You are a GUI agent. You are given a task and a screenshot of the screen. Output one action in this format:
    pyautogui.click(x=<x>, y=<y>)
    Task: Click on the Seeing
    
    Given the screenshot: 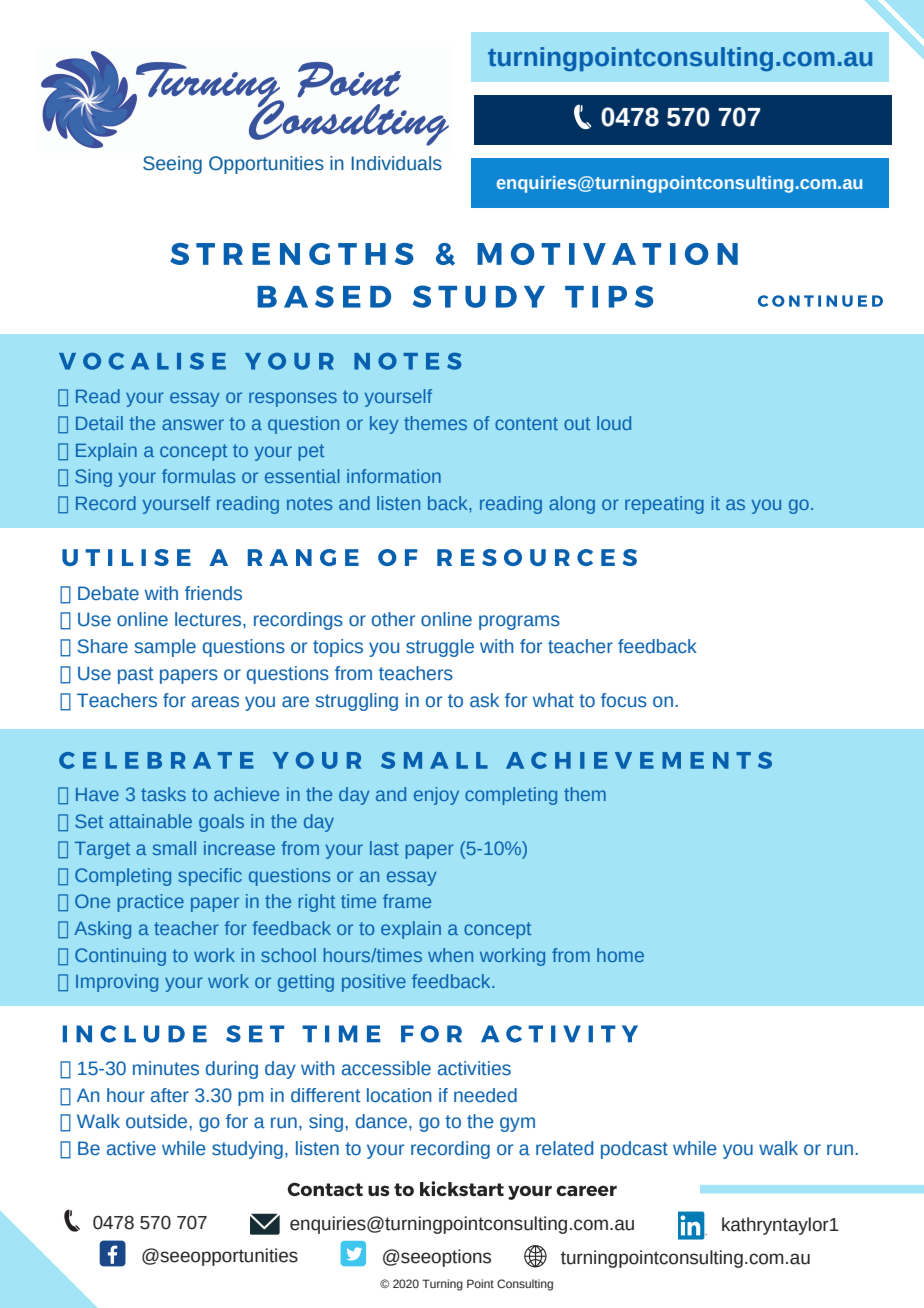 What is the action you would take?
    pyautogui.click(x=172, y=165)
